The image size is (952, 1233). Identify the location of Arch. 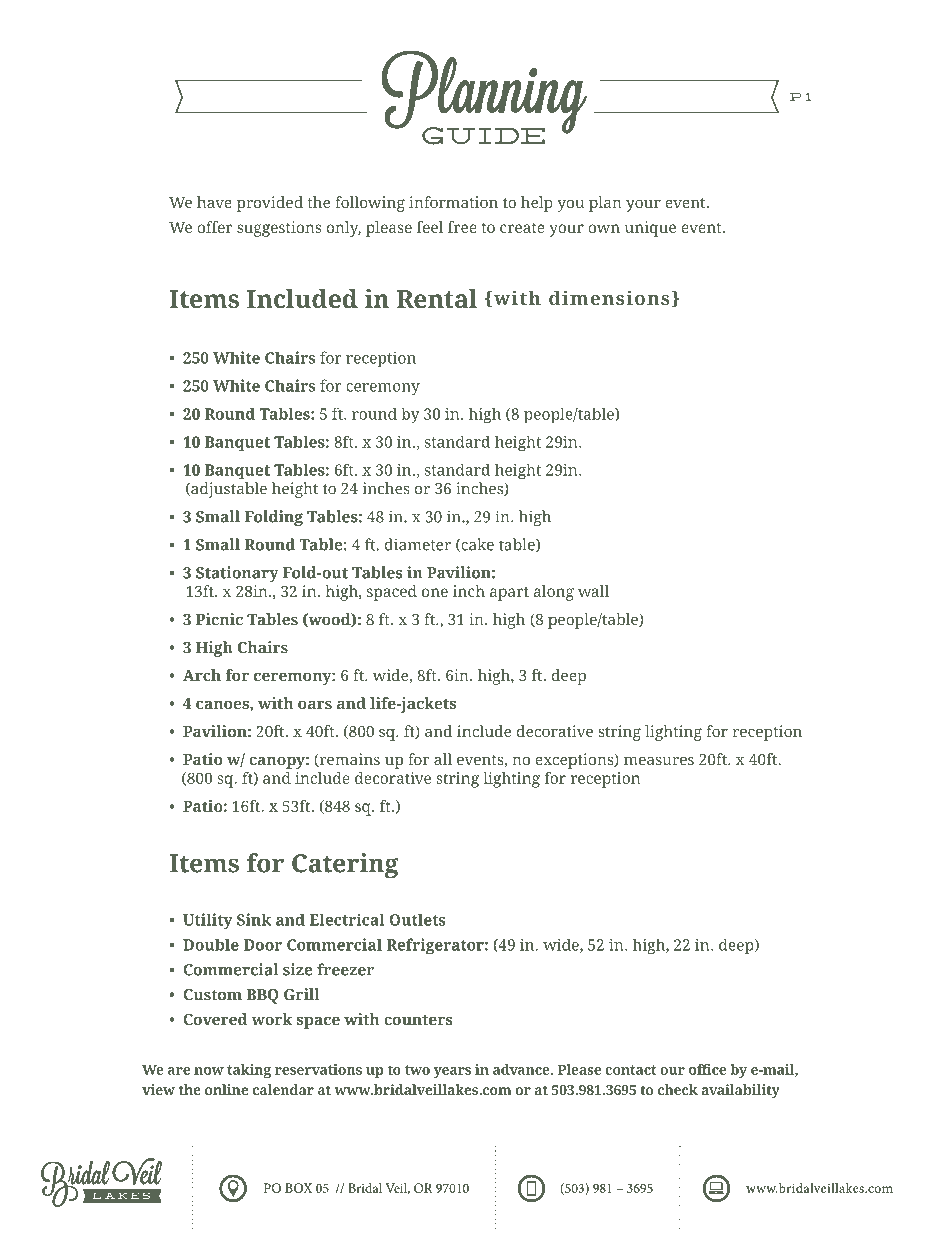
(202, 675).
